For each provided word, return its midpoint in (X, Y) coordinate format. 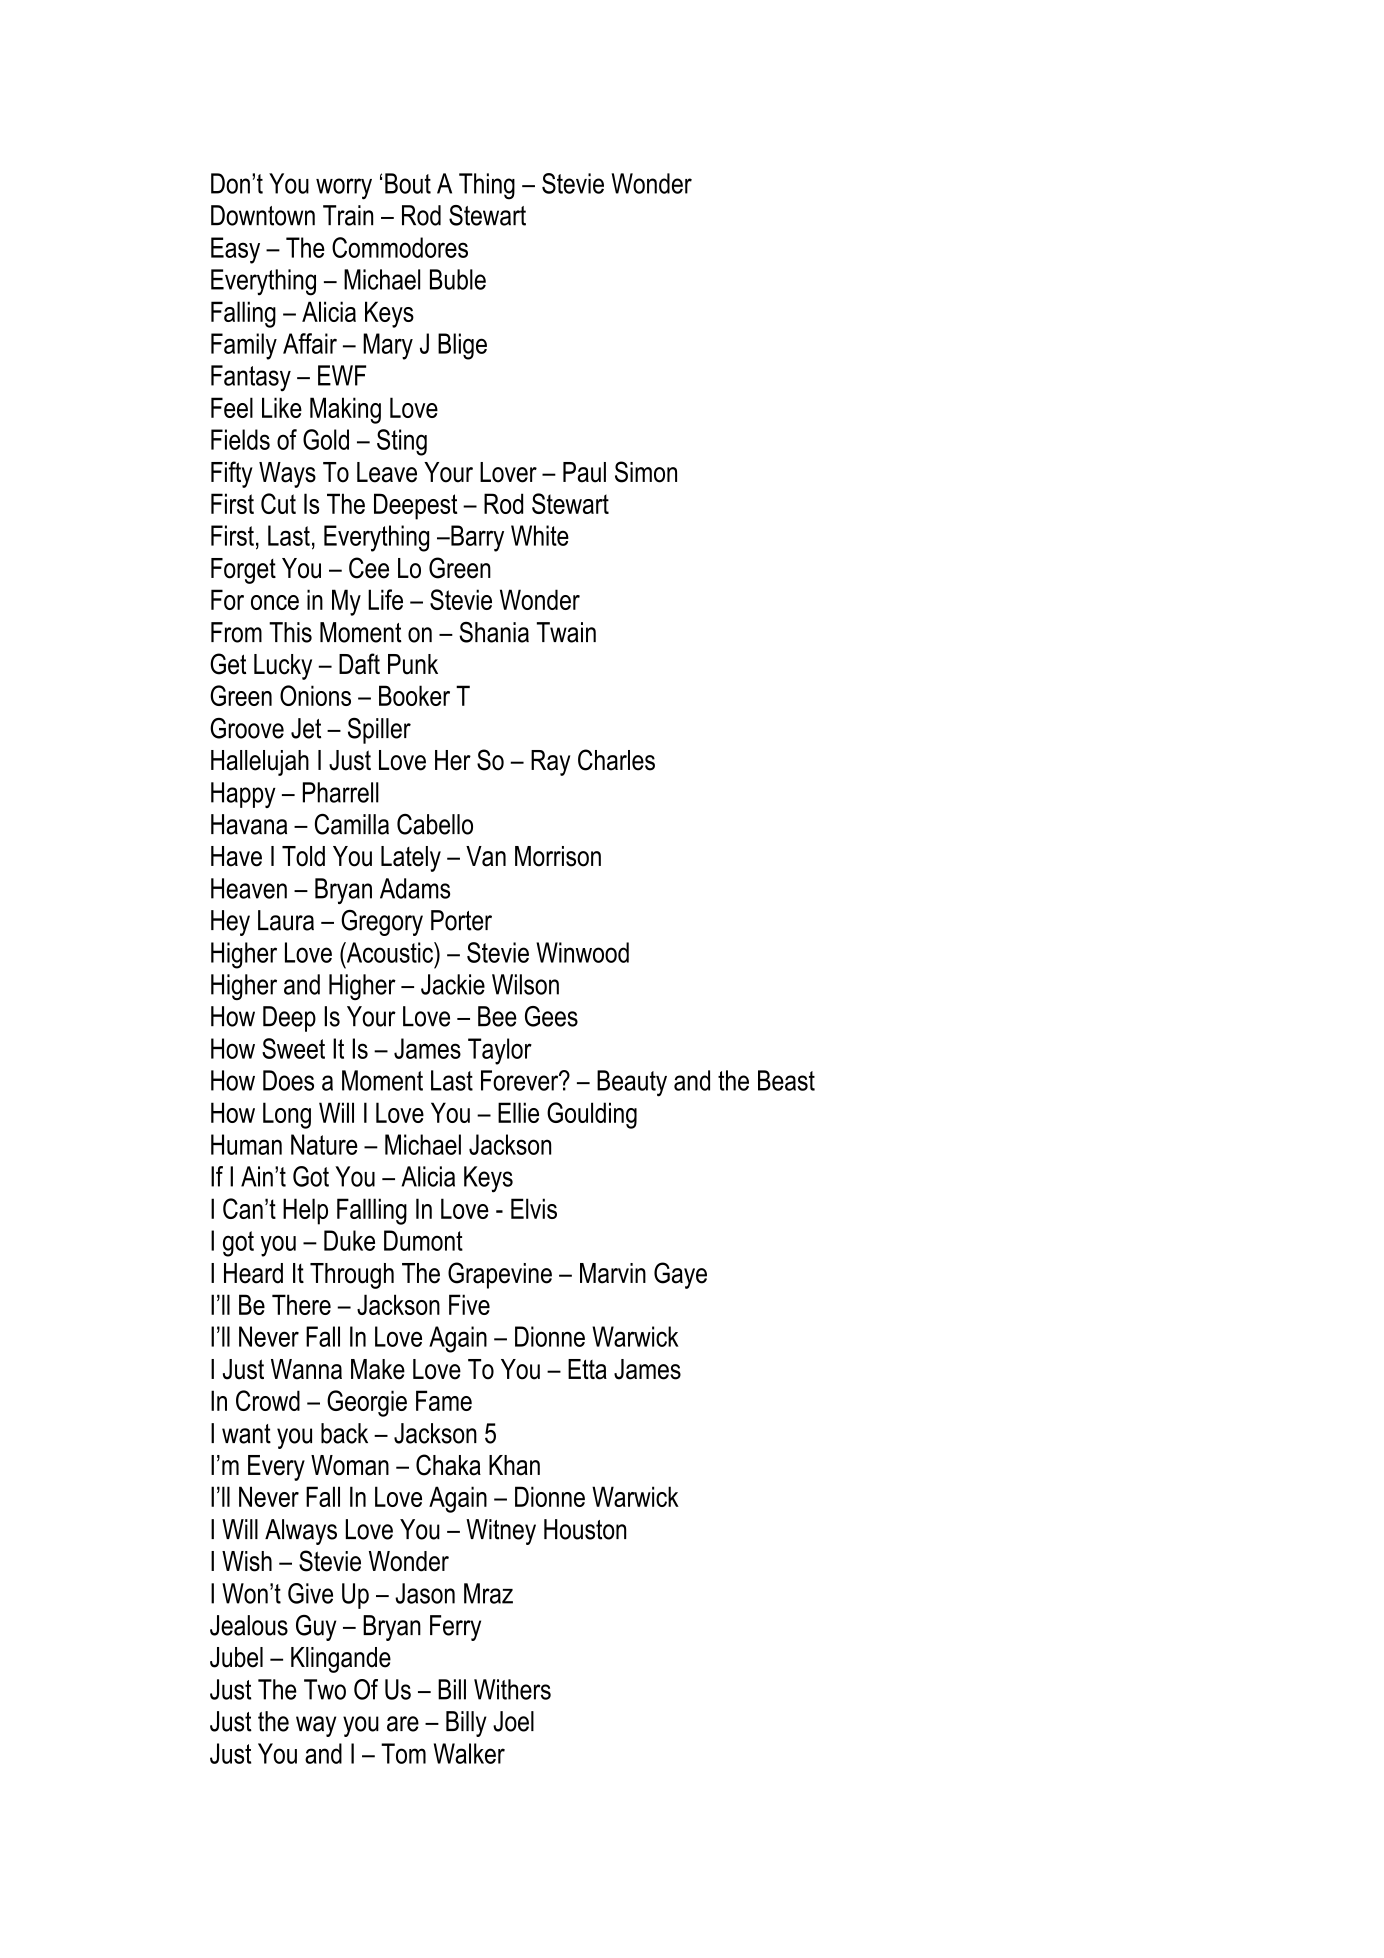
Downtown (263, 215)
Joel (513, 1721)
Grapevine (500, 1275)
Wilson (525, 984)
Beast (786, 1080)
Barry (476, 538)
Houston (585, 1529)
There (301, 1304)
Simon (646, 472)
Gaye (680, 1275)
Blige (462, 346)
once (275, 602)
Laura (286, 920)
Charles (616, 760)
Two (325, 1689)
